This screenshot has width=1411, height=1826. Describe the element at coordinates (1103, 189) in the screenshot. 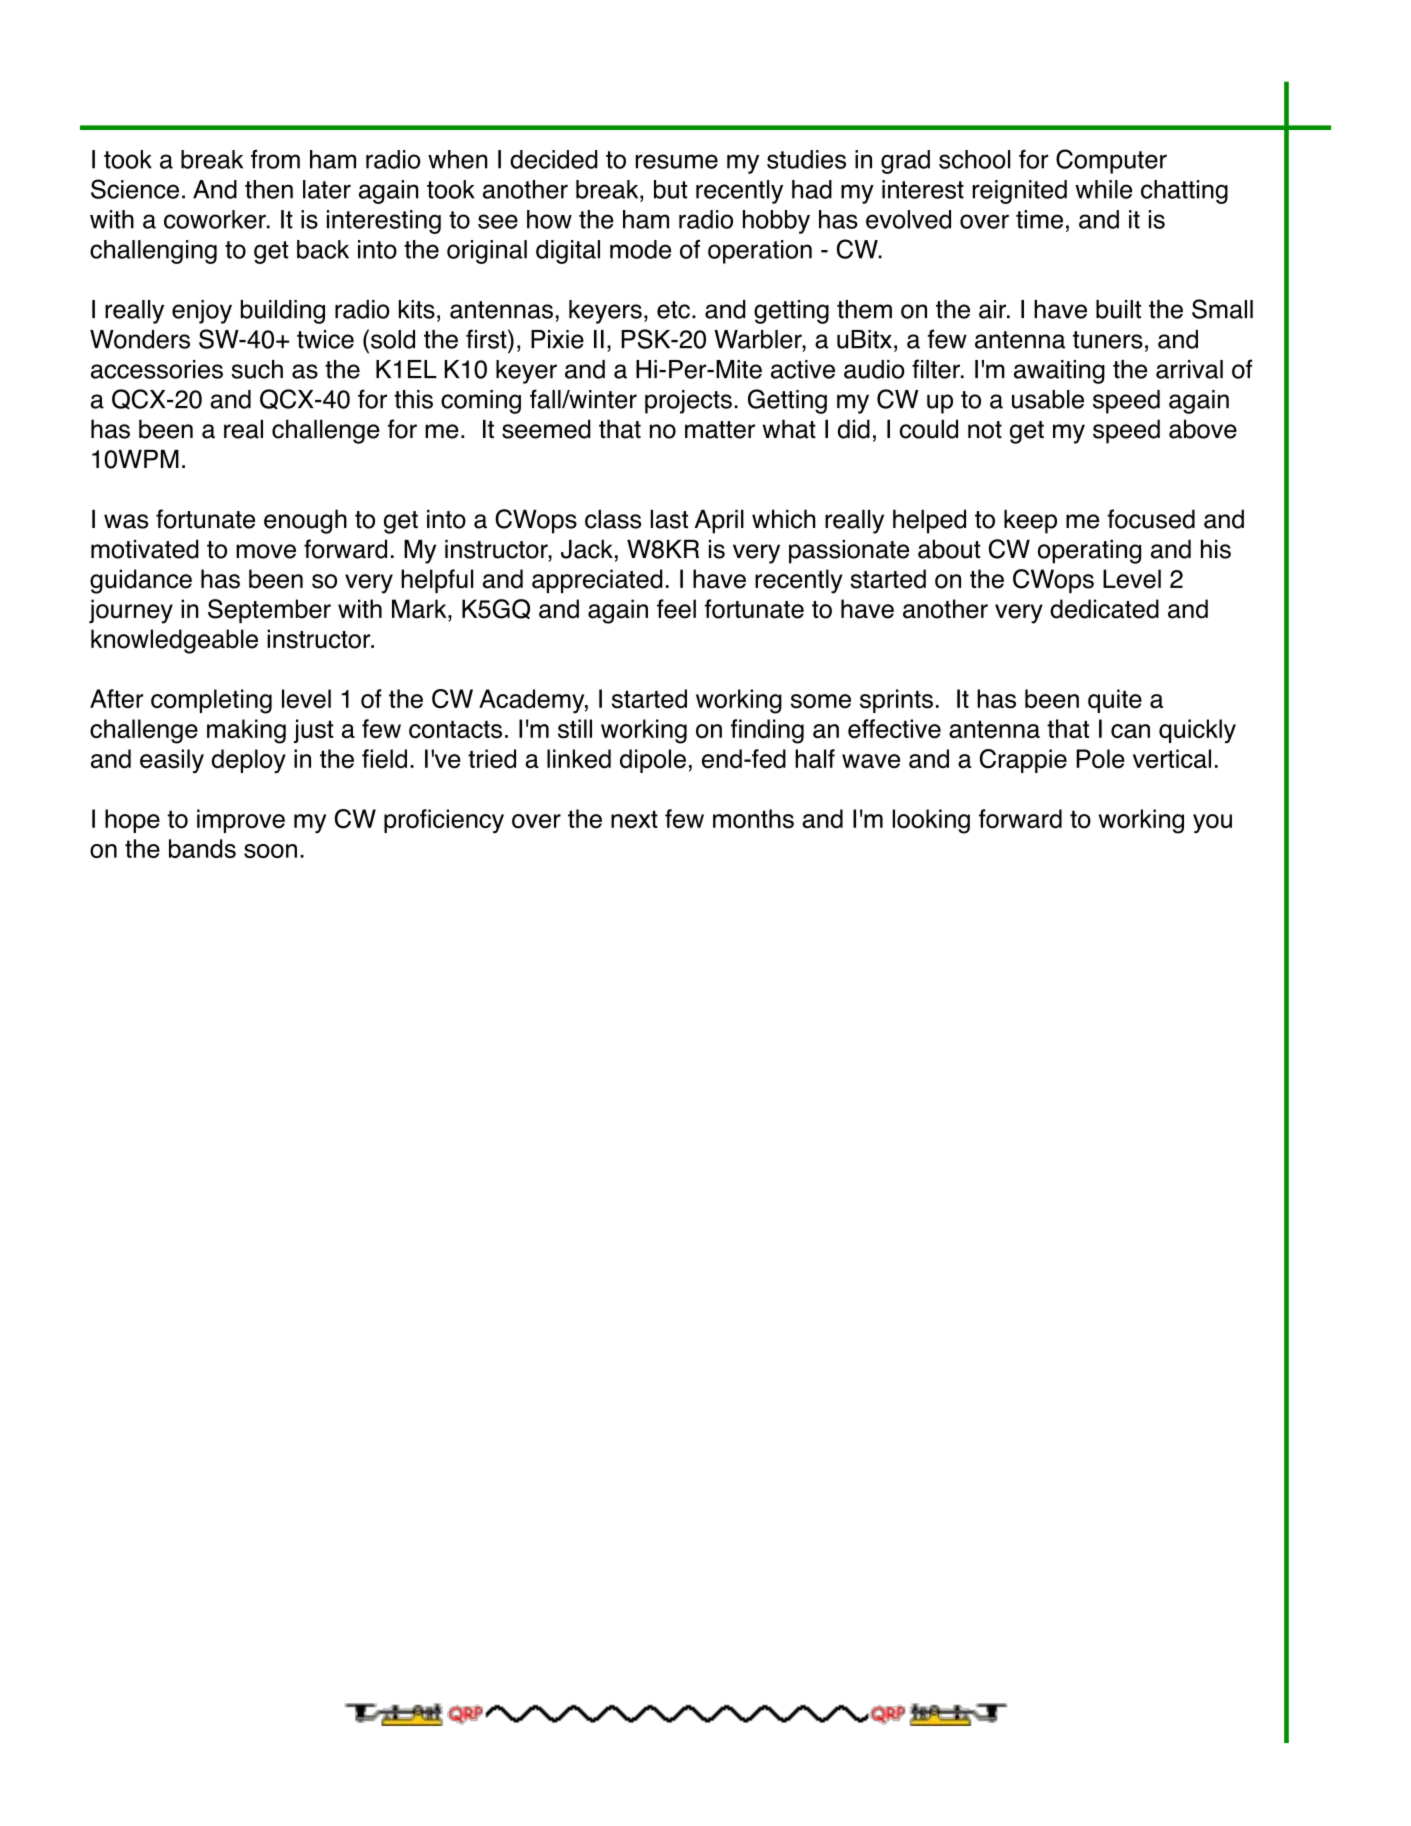

I see `while` at that location.
